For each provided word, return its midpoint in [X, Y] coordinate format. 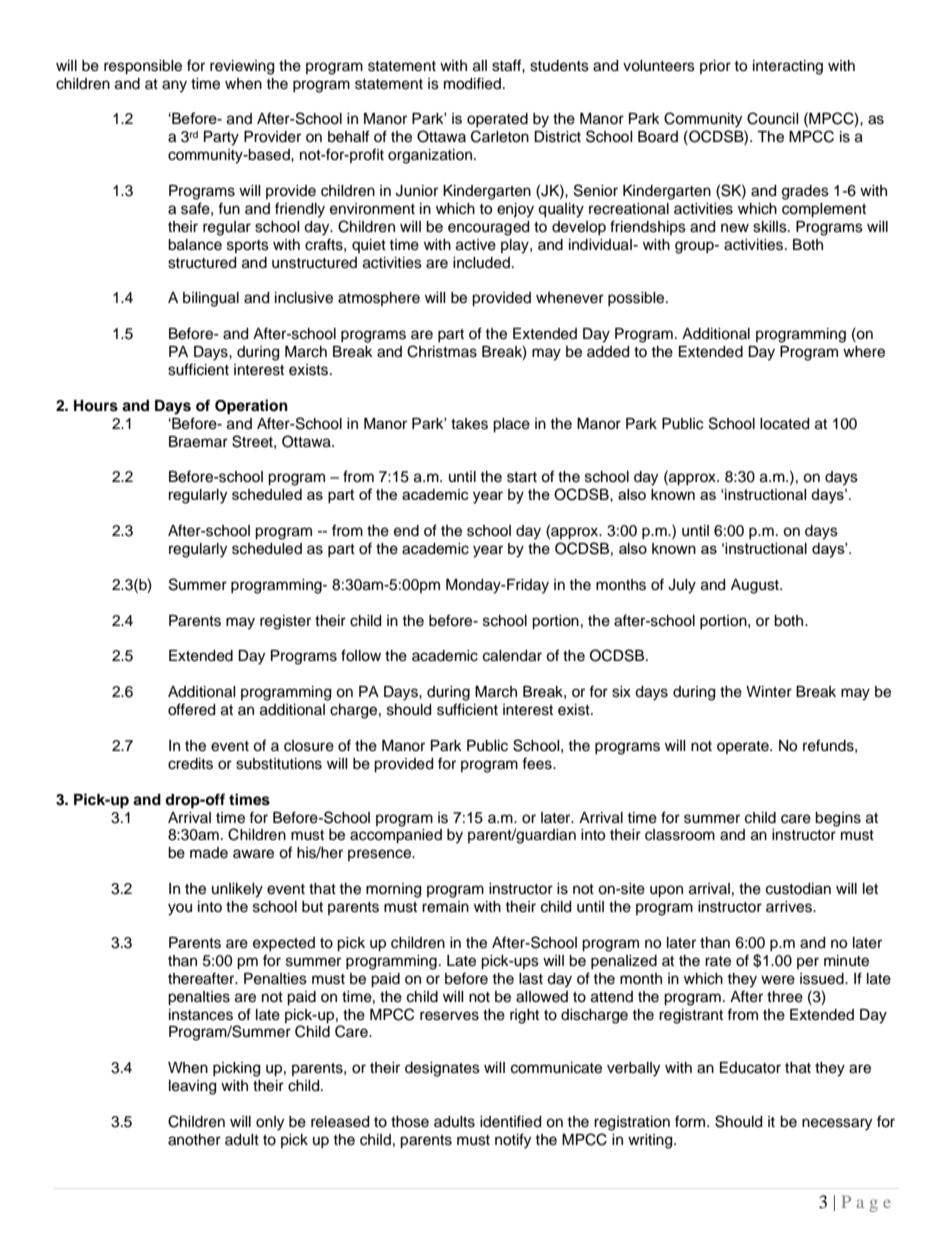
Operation [251, 407]
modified [472, 83]
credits [190, 764]
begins [838, 819]
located [784, 424]
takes [469, 424]
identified [510, 1121]
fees [538, 763]
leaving [192, 1087]
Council [773, 118]
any [174, 86]
